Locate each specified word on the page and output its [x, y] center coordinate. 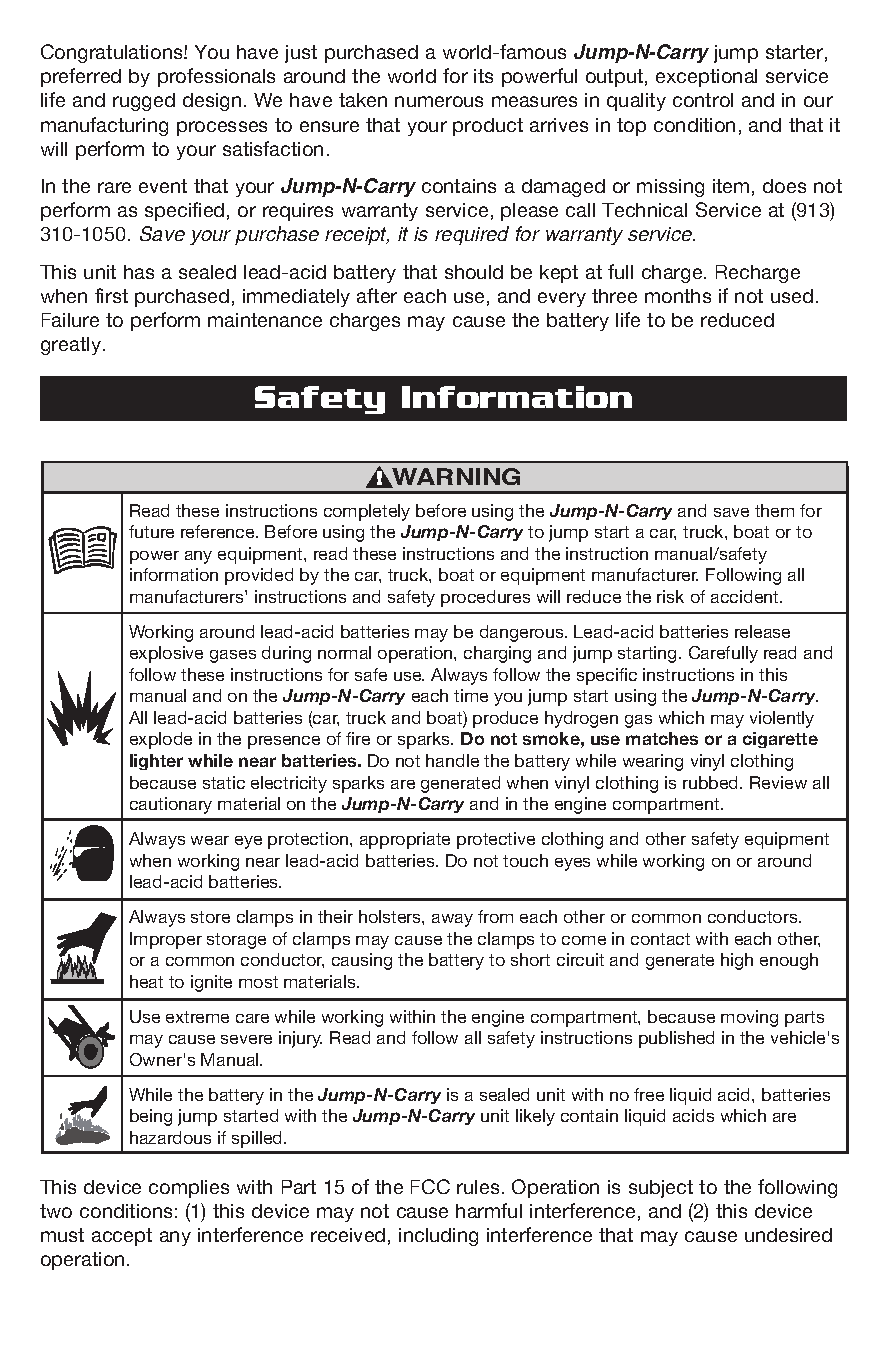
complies [189, 1189]
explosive [166, 654]
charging [497, 654]
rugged [144, 102]
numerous [439, 101]
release [762, 631]
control [703, 100]
